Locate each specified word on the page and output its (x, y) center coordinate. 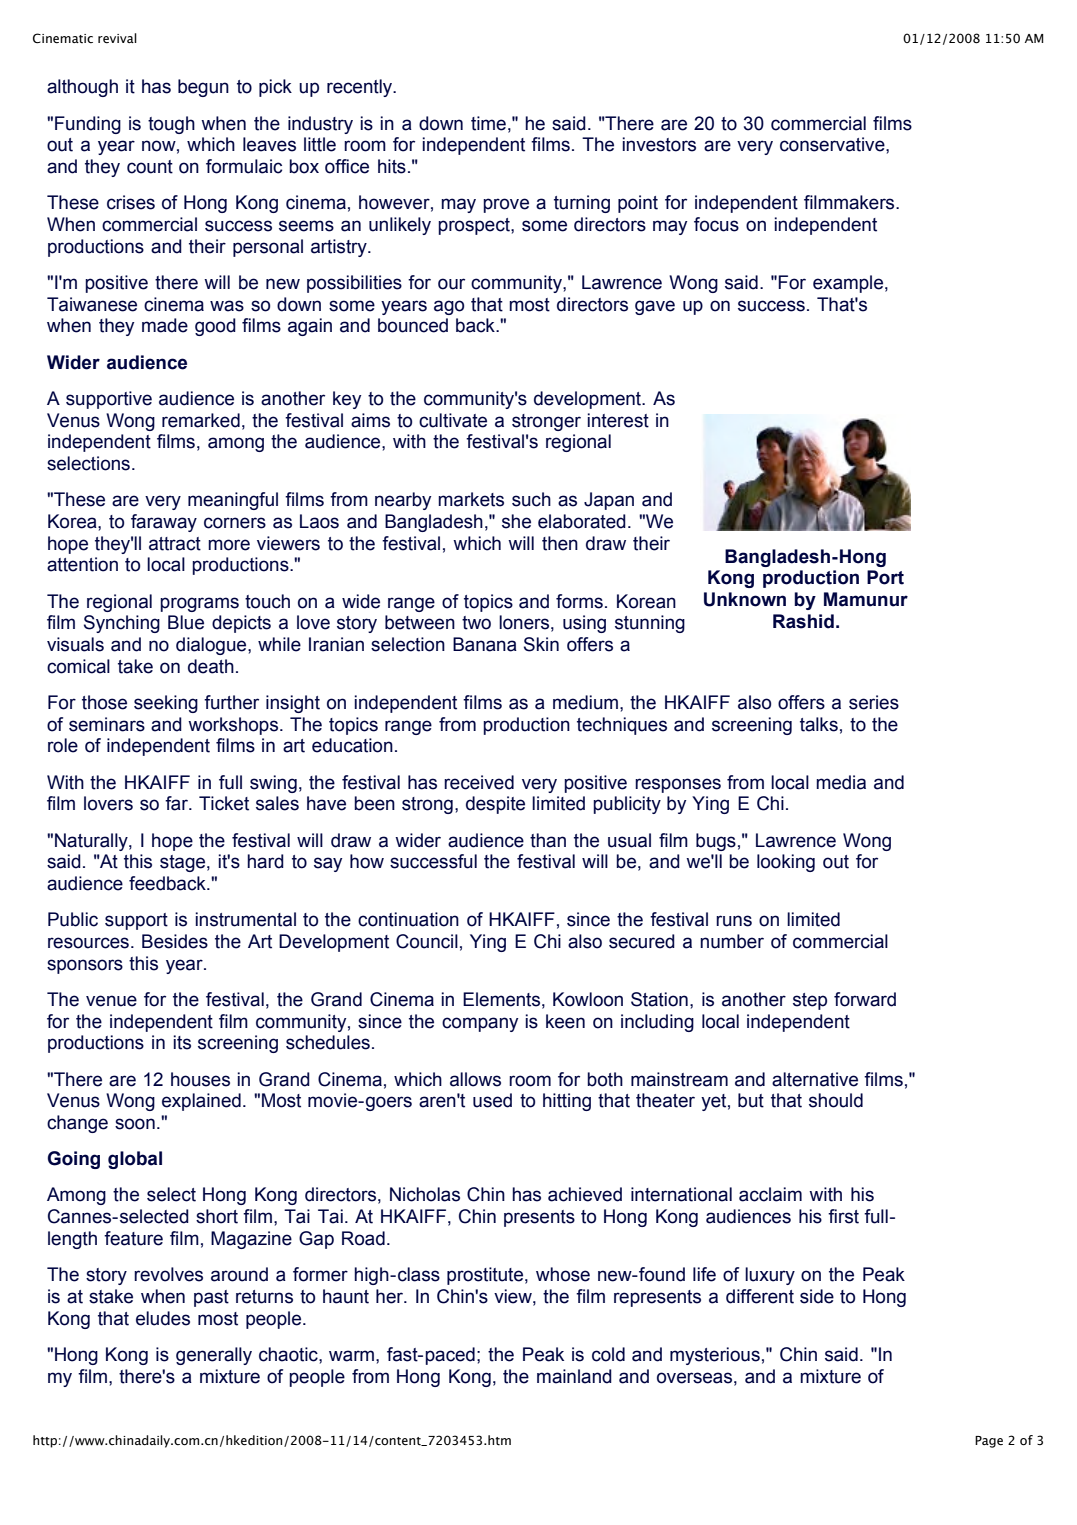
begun (203, 88)
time (488, 123)
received (479, 782)
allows (475, 1079)
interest (618, 420)
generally (214, 1356)
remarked (201, 420)
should (836, 1100)
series (874, 702)
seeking (166, 704)
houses (200, 1079)
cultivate (453, 420)
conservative (833, 144)
